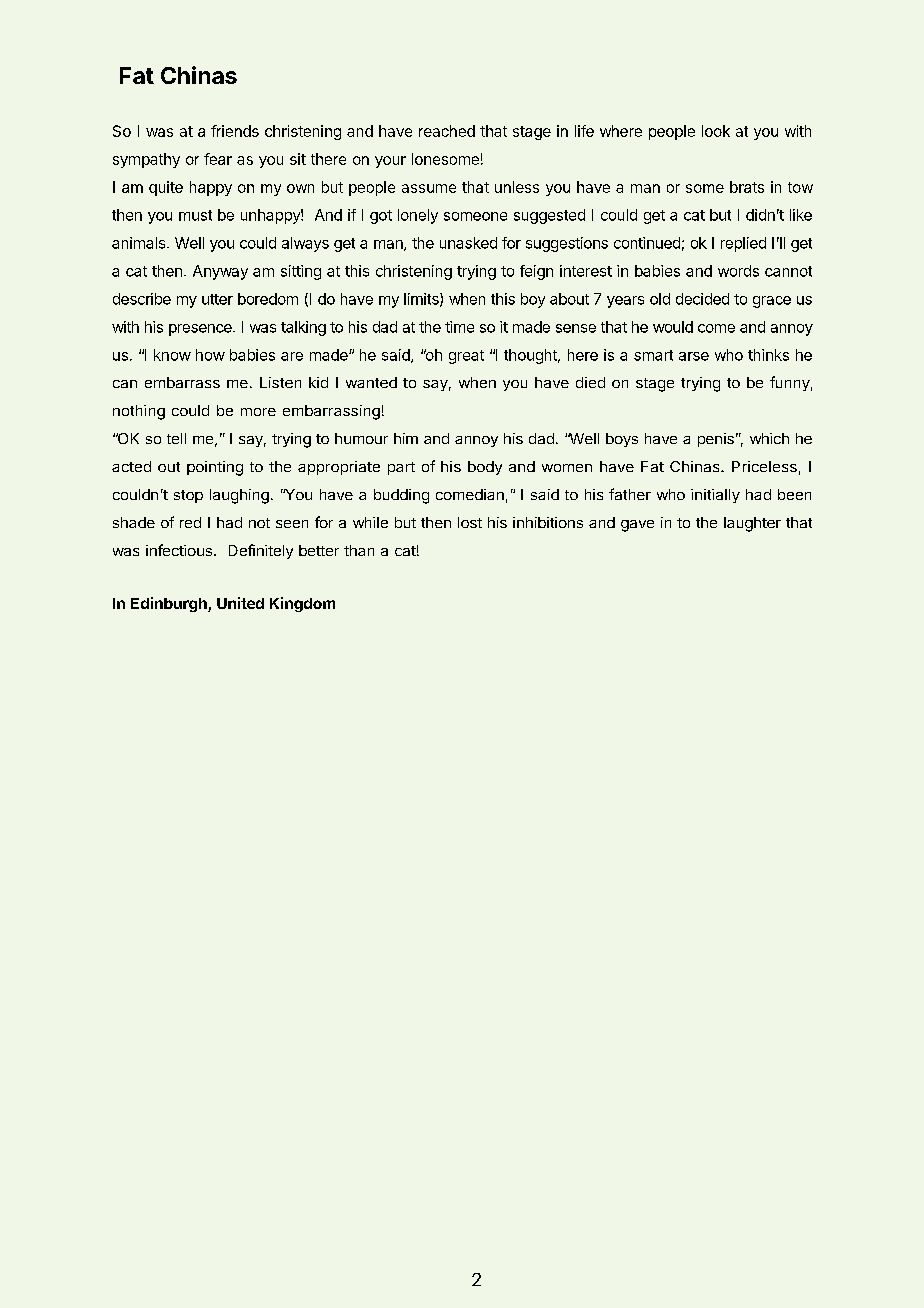  Describe the element at coordinates (359, 550) in the image. I see `than` at that location.
